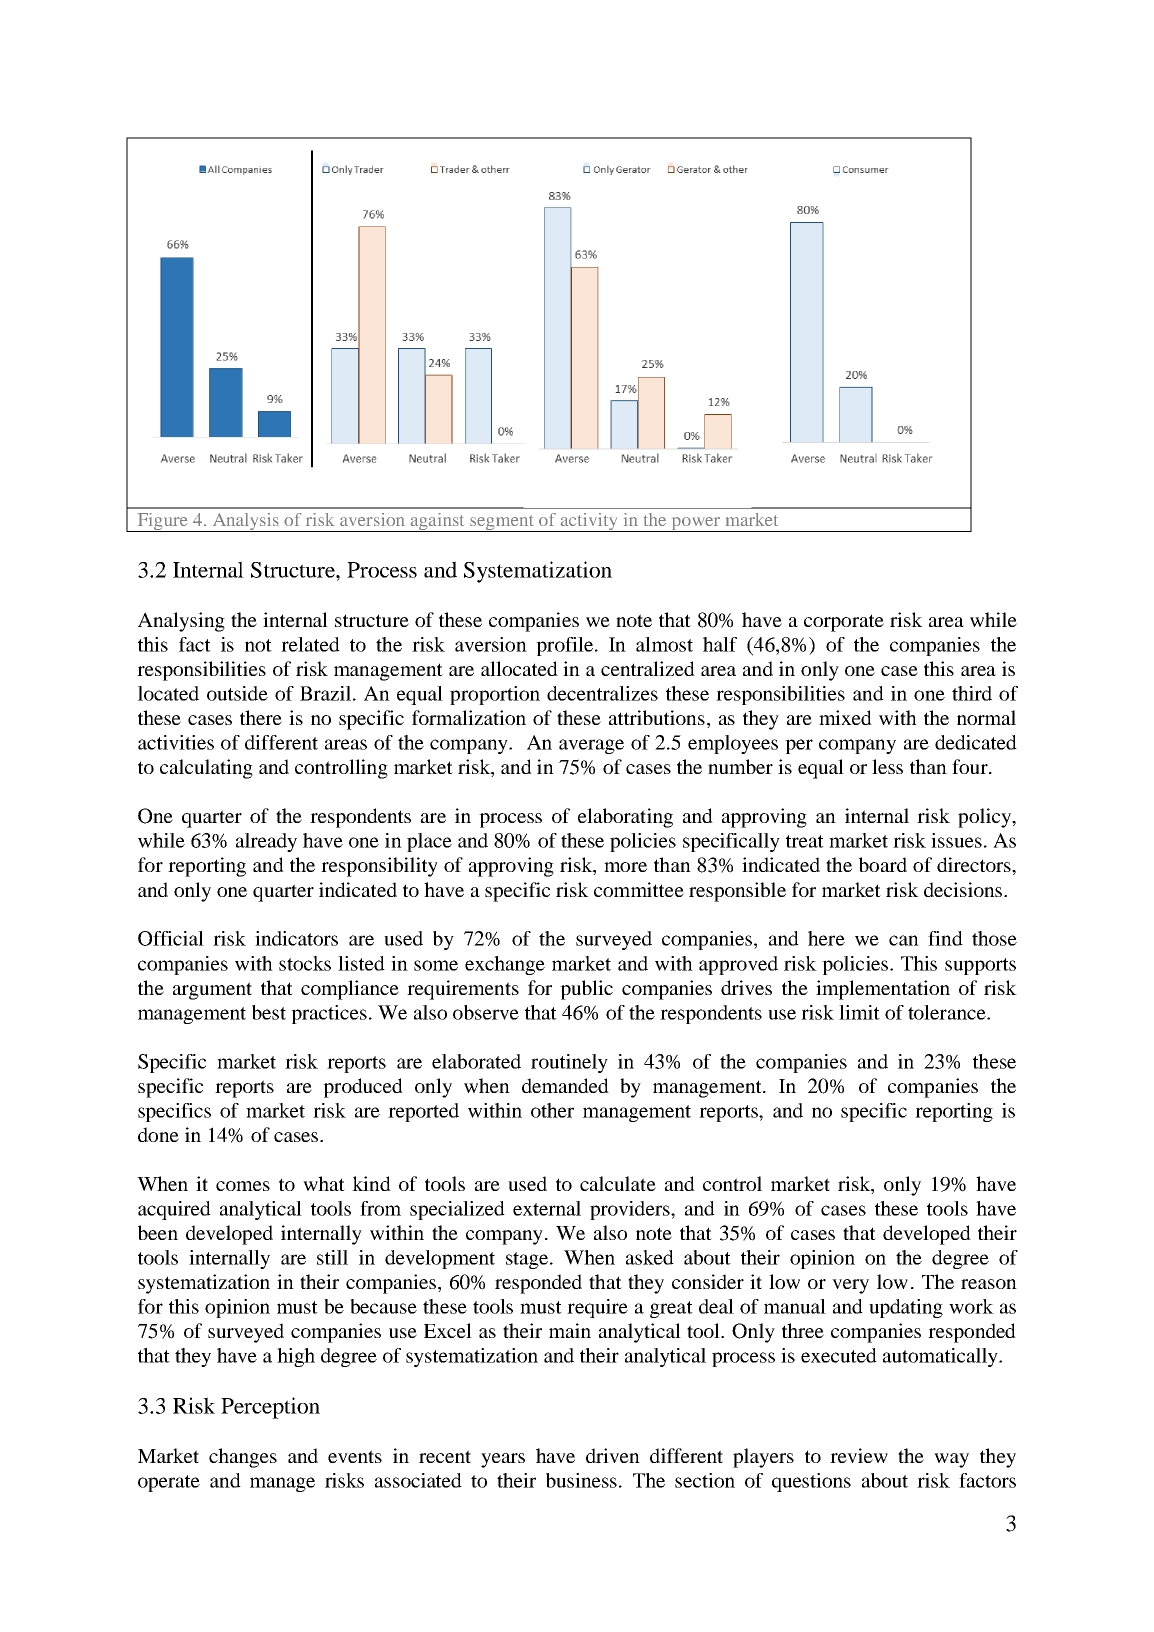 This screenshot has width=1154, height=1632. I want to click on demanded, so click(565, 1085).
